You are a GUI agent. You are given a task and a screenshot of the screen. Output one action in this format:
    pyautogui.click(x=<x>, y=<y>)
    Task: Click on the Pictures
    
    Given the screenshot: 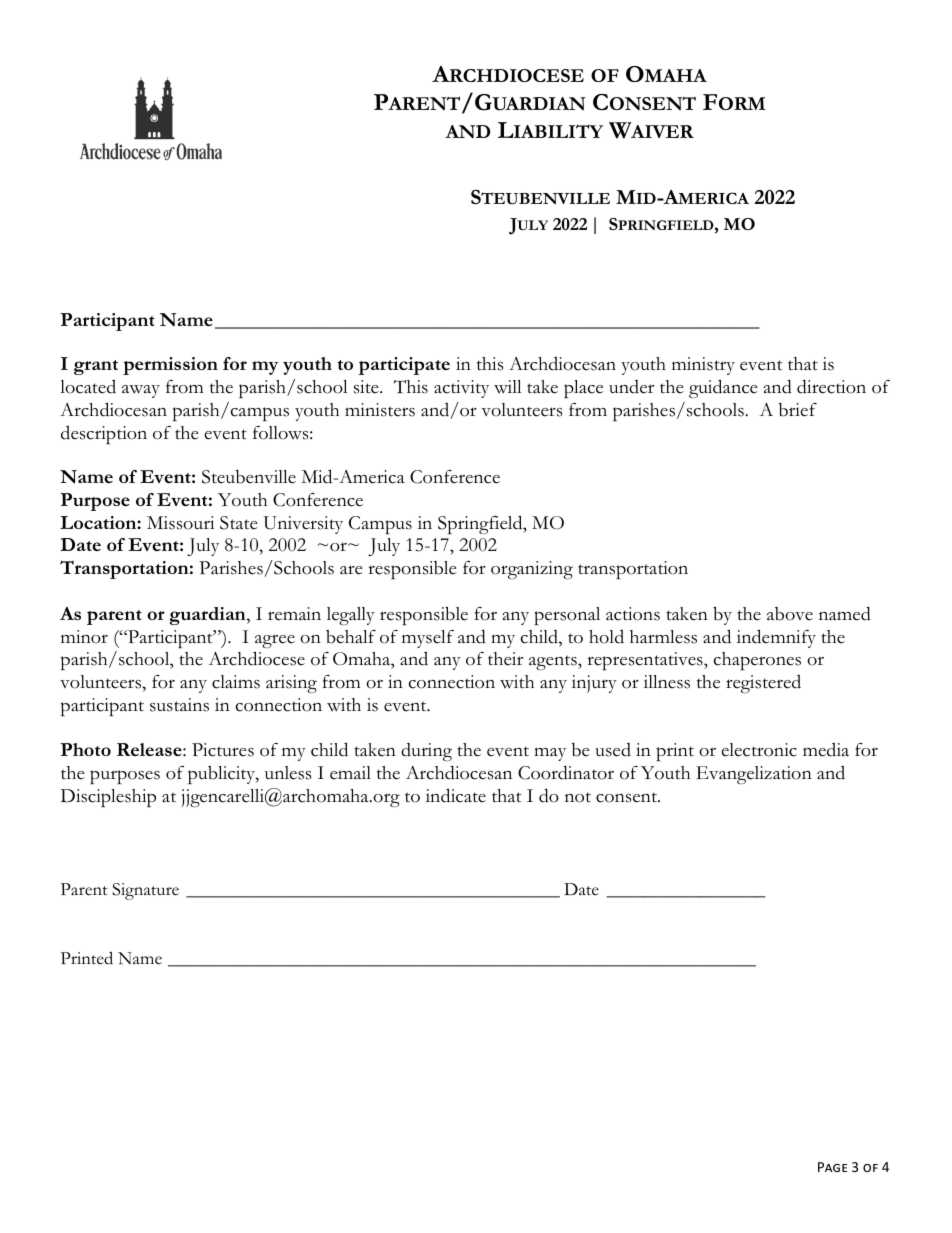 What is the action you would take?
    pyautogui.click(x=223, y=750)
